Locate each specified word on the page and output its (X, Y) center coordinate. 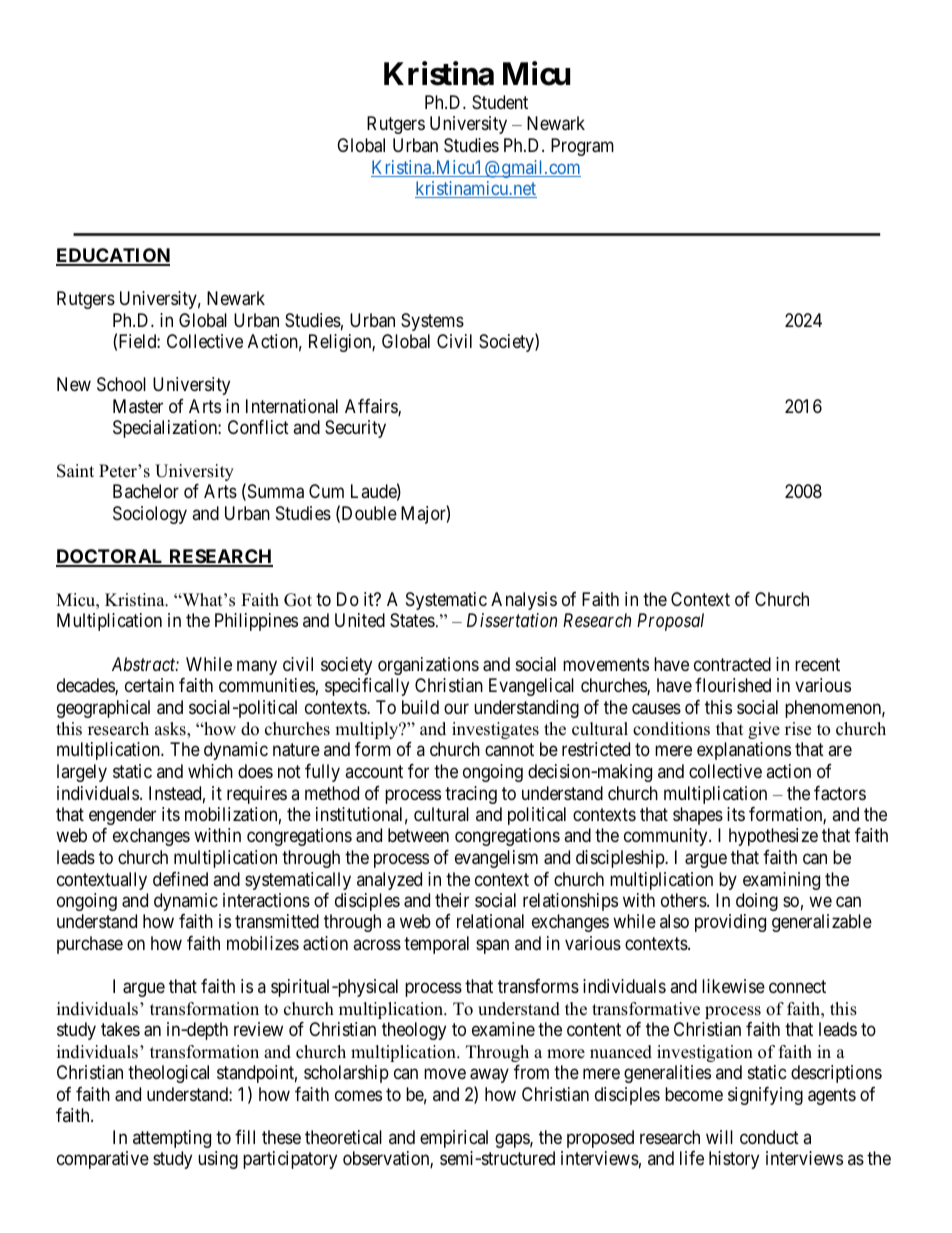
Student (500, 102)
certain (149, 685)
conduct (769, 1137)
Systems (432, 322)
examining (781, 881)
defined (180, 879)
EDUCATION (113, 256)
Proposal (670, 622)
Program (582, 147)
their (452, 900)
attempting (172, 1139)
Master (138, 406)
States (412, 620)
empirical (454, 1139)
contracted (732, 664)
